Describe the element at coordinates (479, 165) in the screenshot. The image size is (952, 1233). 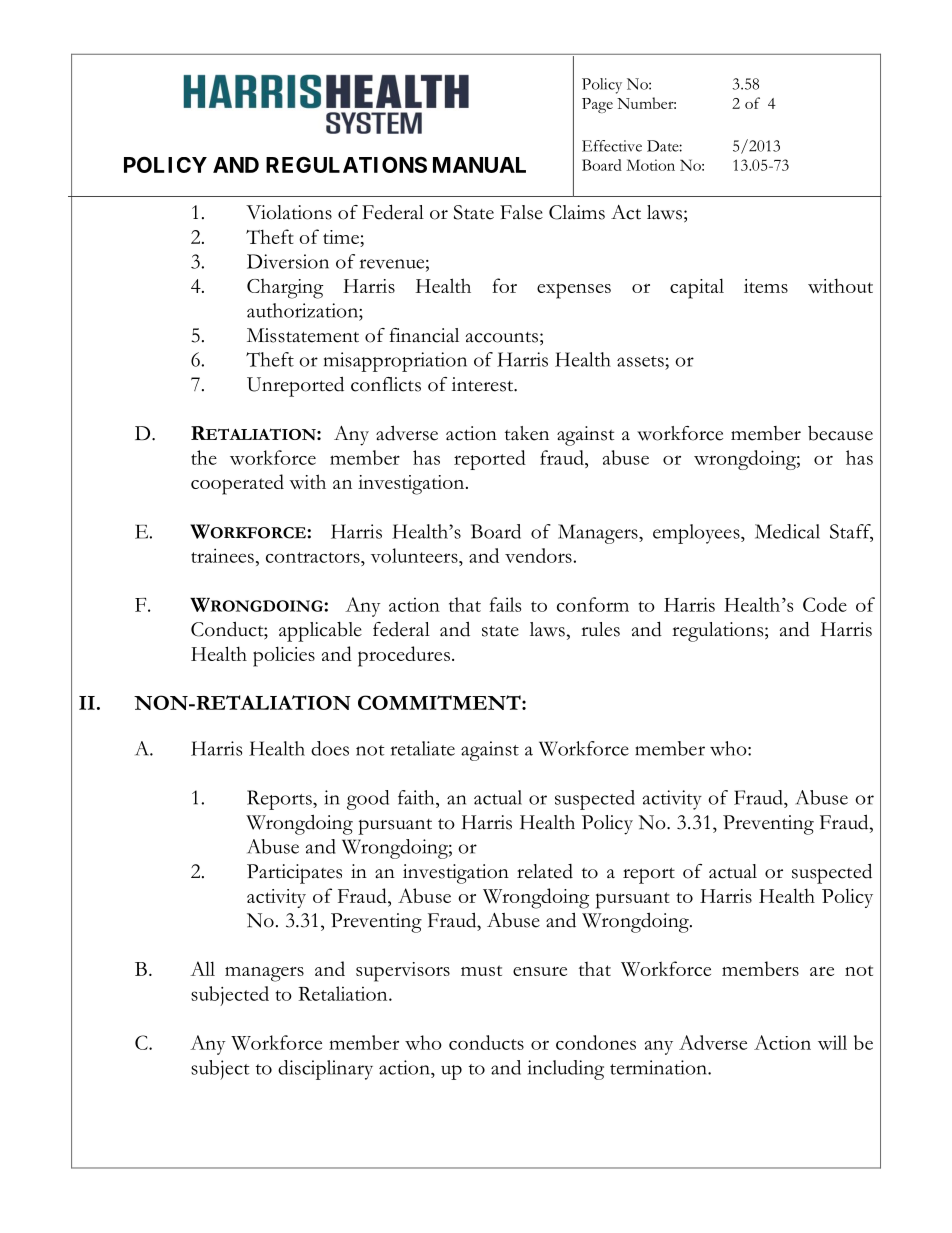
I see `MANUAL` at that location.
